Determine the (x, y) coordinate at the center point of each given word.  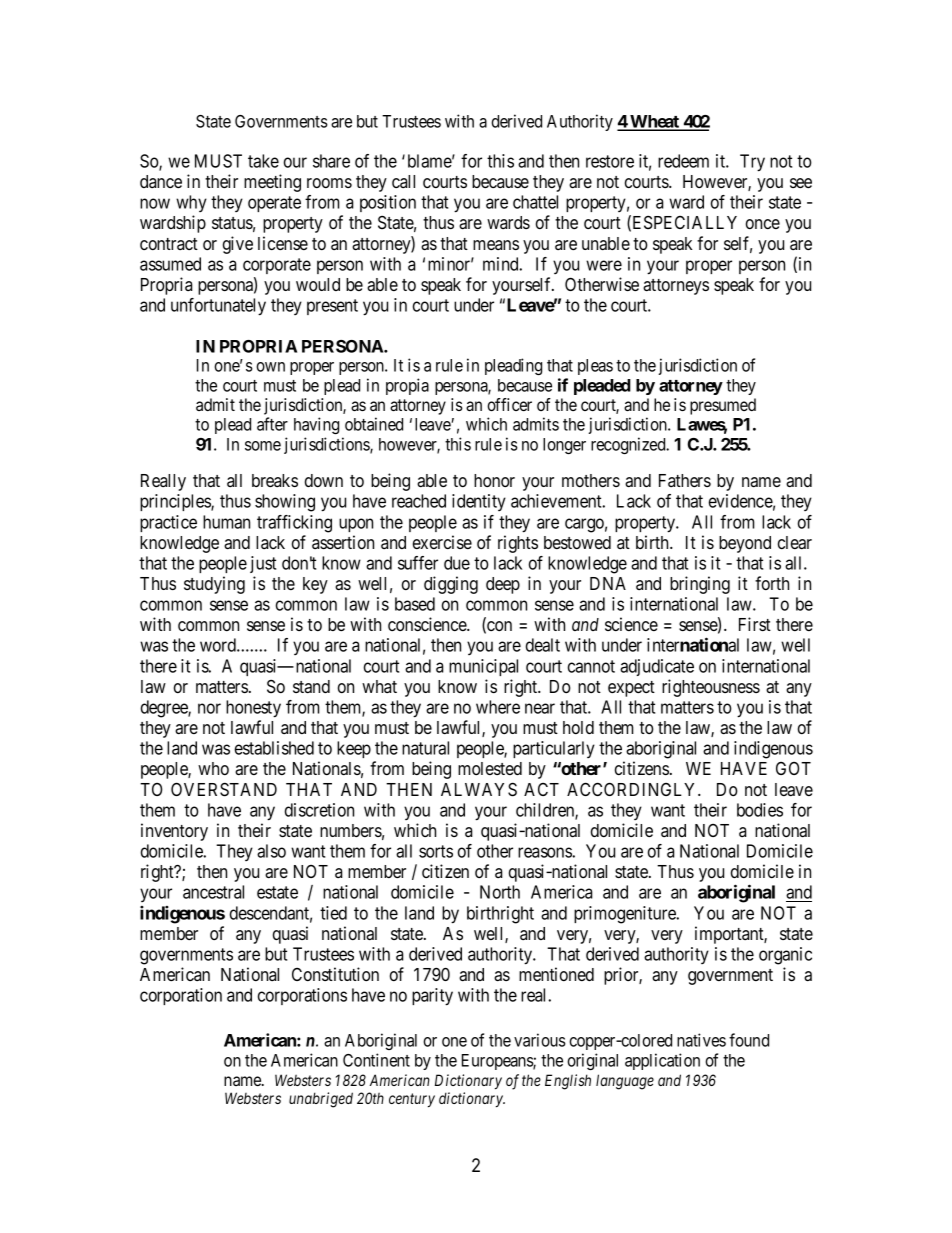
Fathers (685, 480)
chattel (535, 202)
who (213, 768)
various (540, 1040)
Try (752, 163)
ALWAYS (479, 789)
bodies (760, 810)
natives (701, 1040)
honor (494, 480)
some (263, 446)
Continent (376, 1060)
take (263, 161)
